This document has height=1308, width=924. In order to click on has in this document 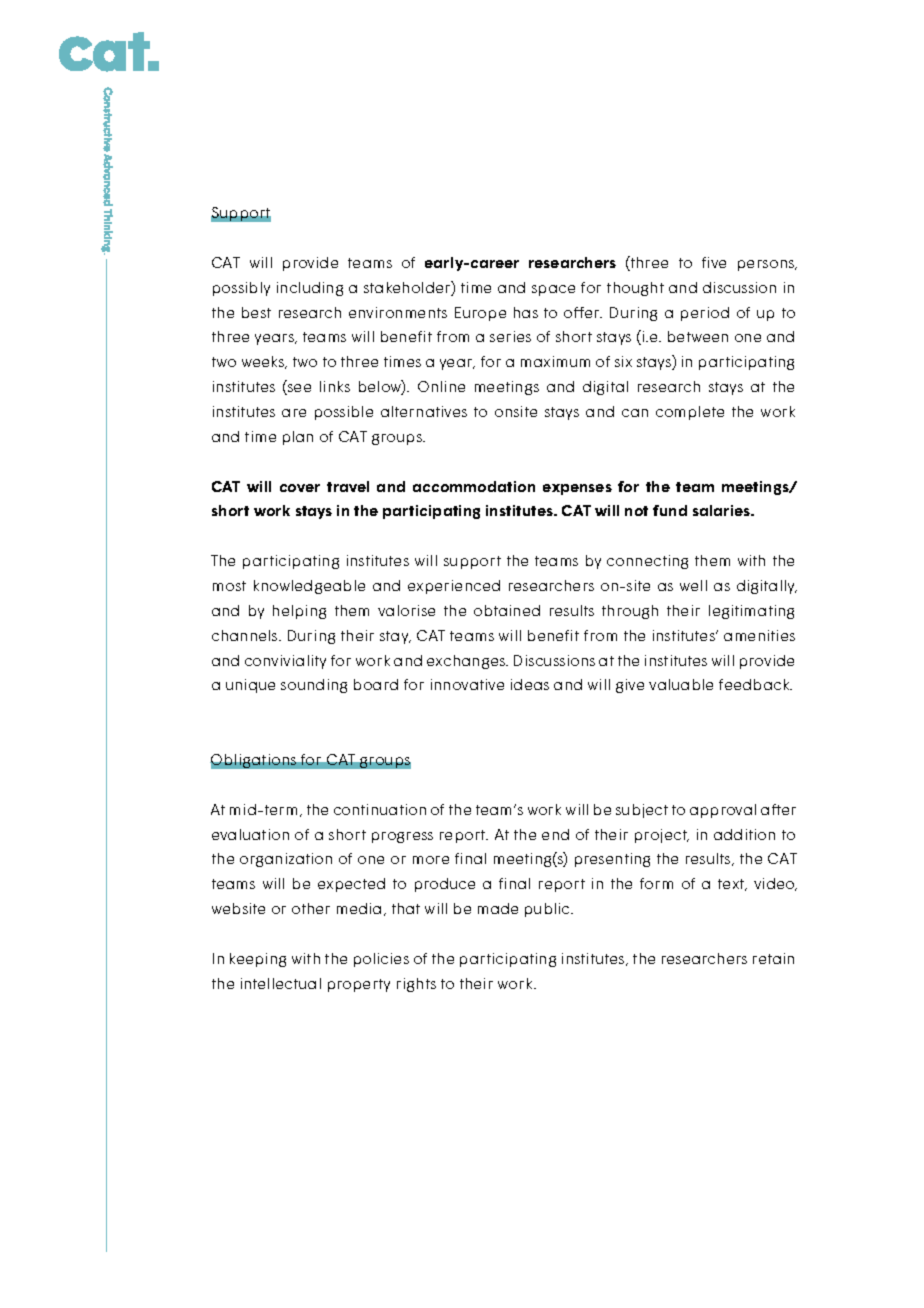, I will do `click(526, 312)`.
